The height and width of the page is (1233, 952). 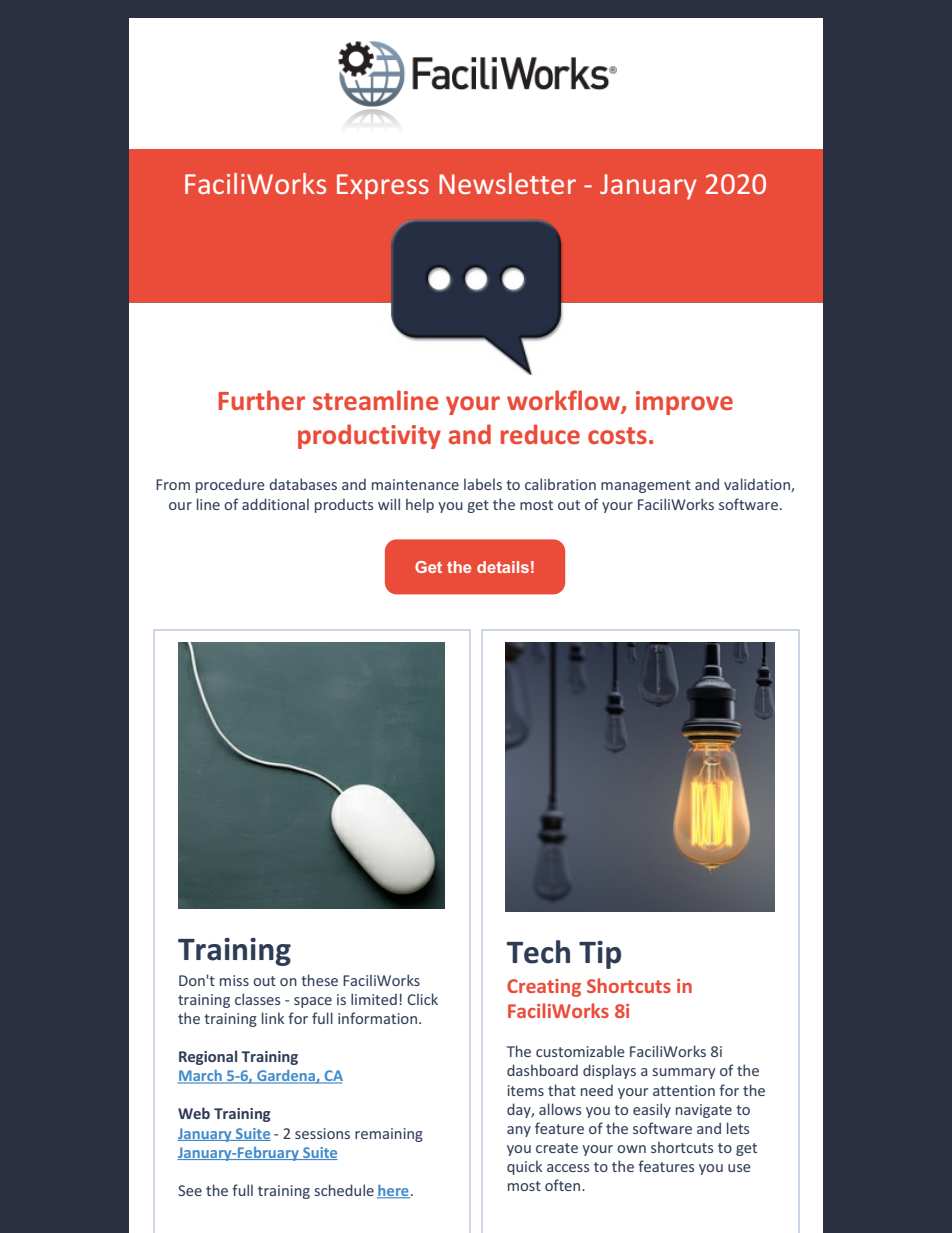 I want to click on Further, so click(x=261, y=400).
